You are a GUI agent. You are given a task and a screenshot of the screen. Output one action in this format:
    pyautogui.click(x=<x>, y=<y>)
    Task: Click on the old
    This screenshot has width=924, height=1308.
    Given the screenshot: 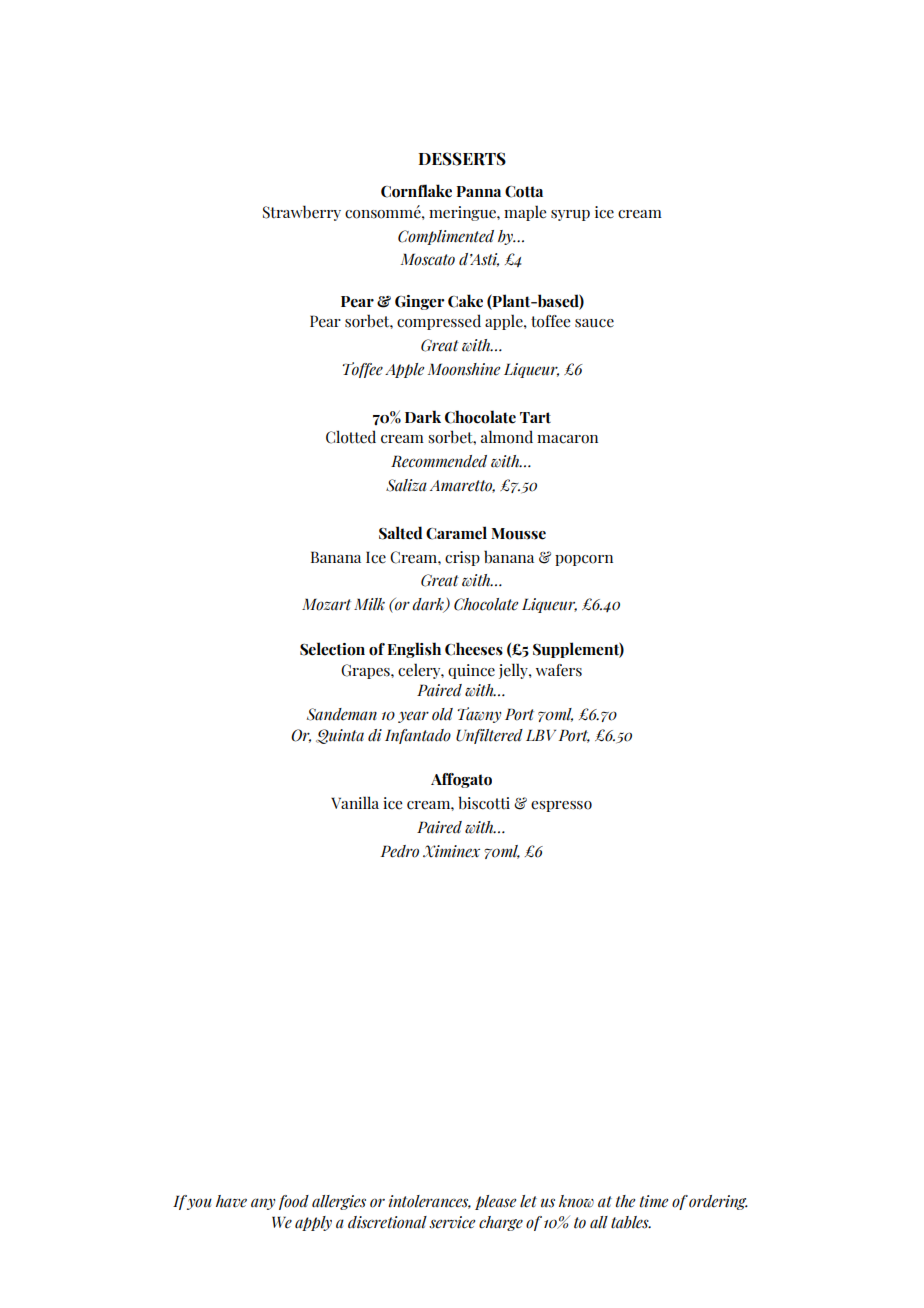 What is the action you would take?
    pyautogui.click(x=442, y=714)
